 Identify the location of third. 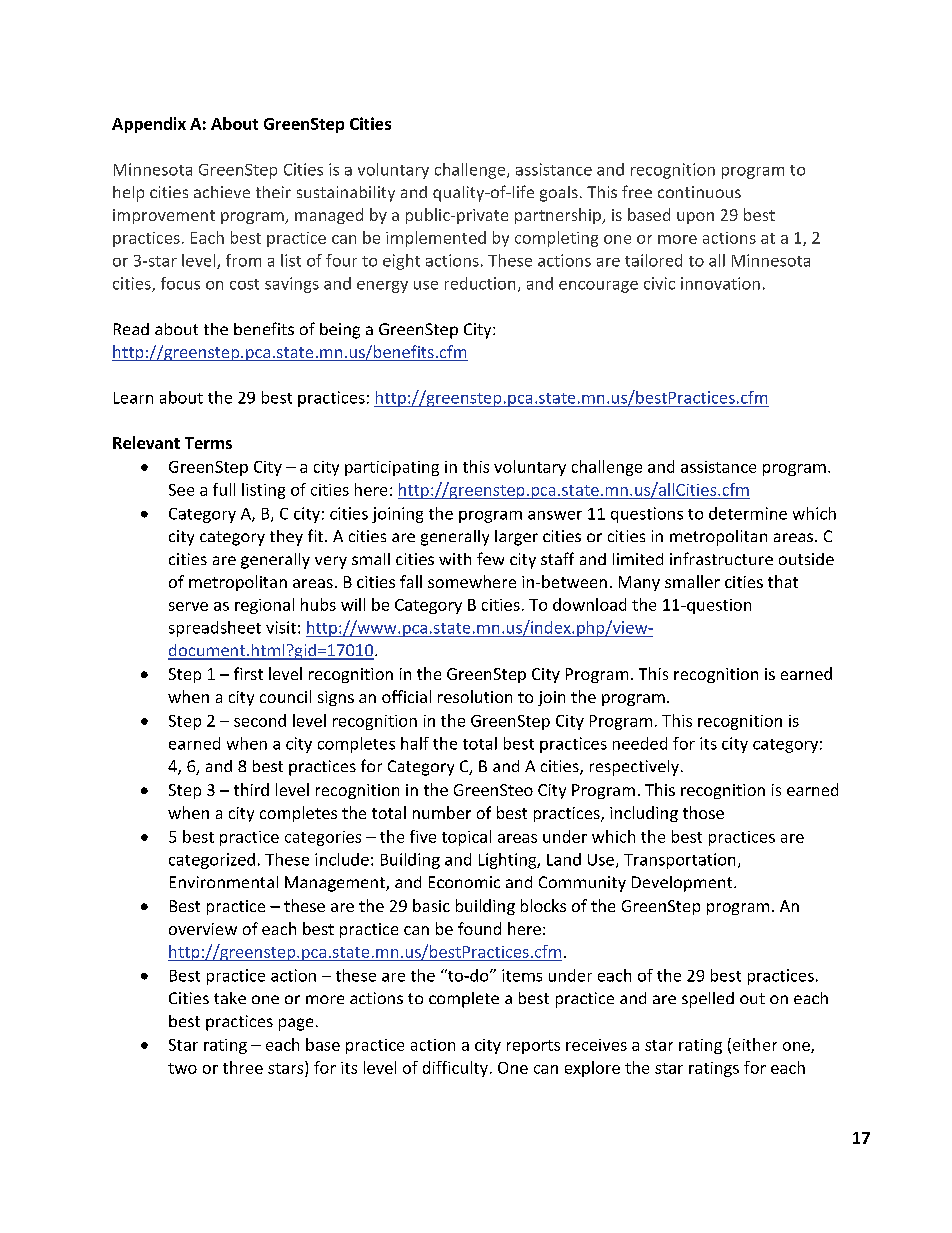
(251, 789).
